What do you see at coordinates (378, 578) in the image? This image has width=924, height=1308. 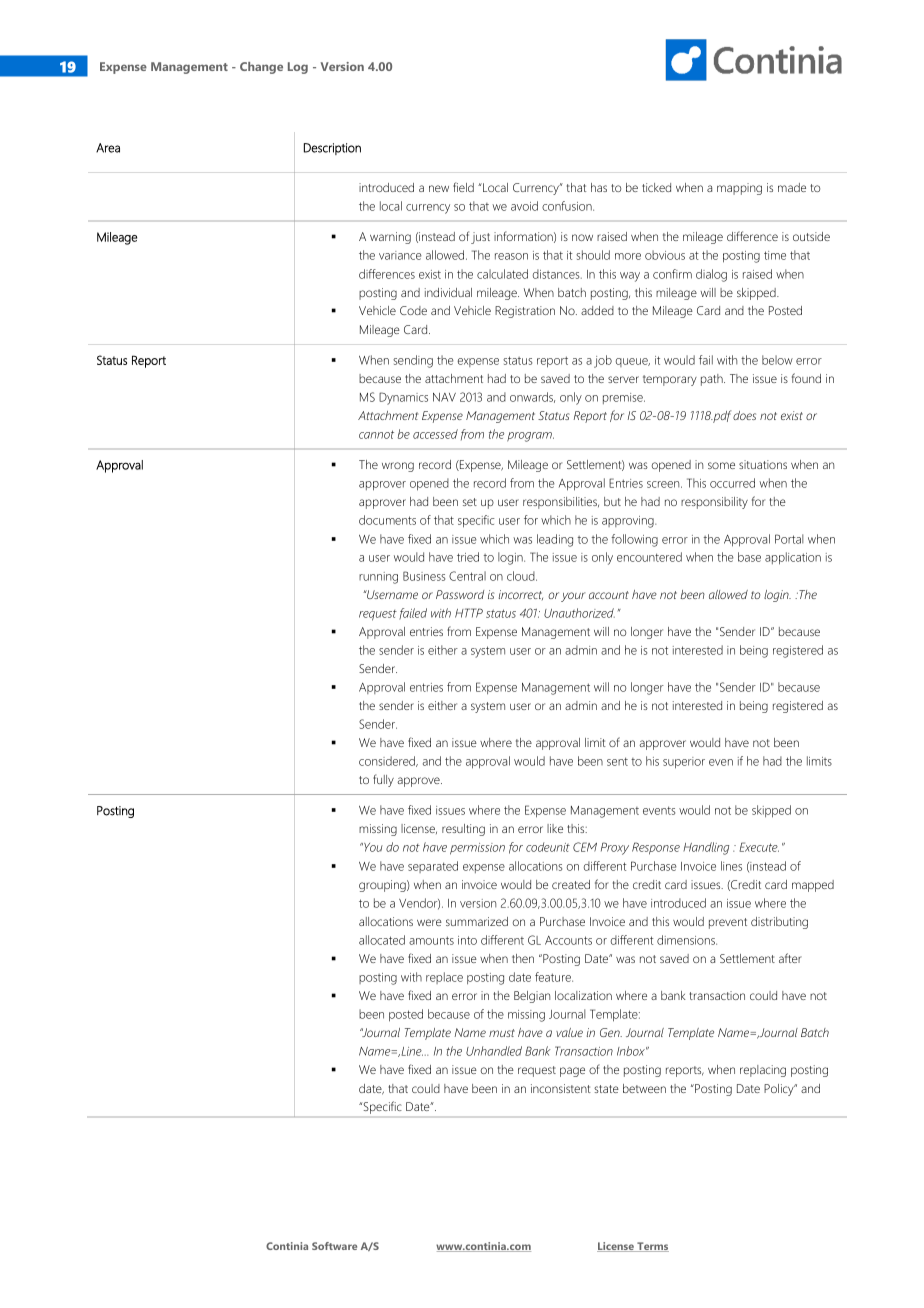 I see `running` at bounding box center [378, 578].
